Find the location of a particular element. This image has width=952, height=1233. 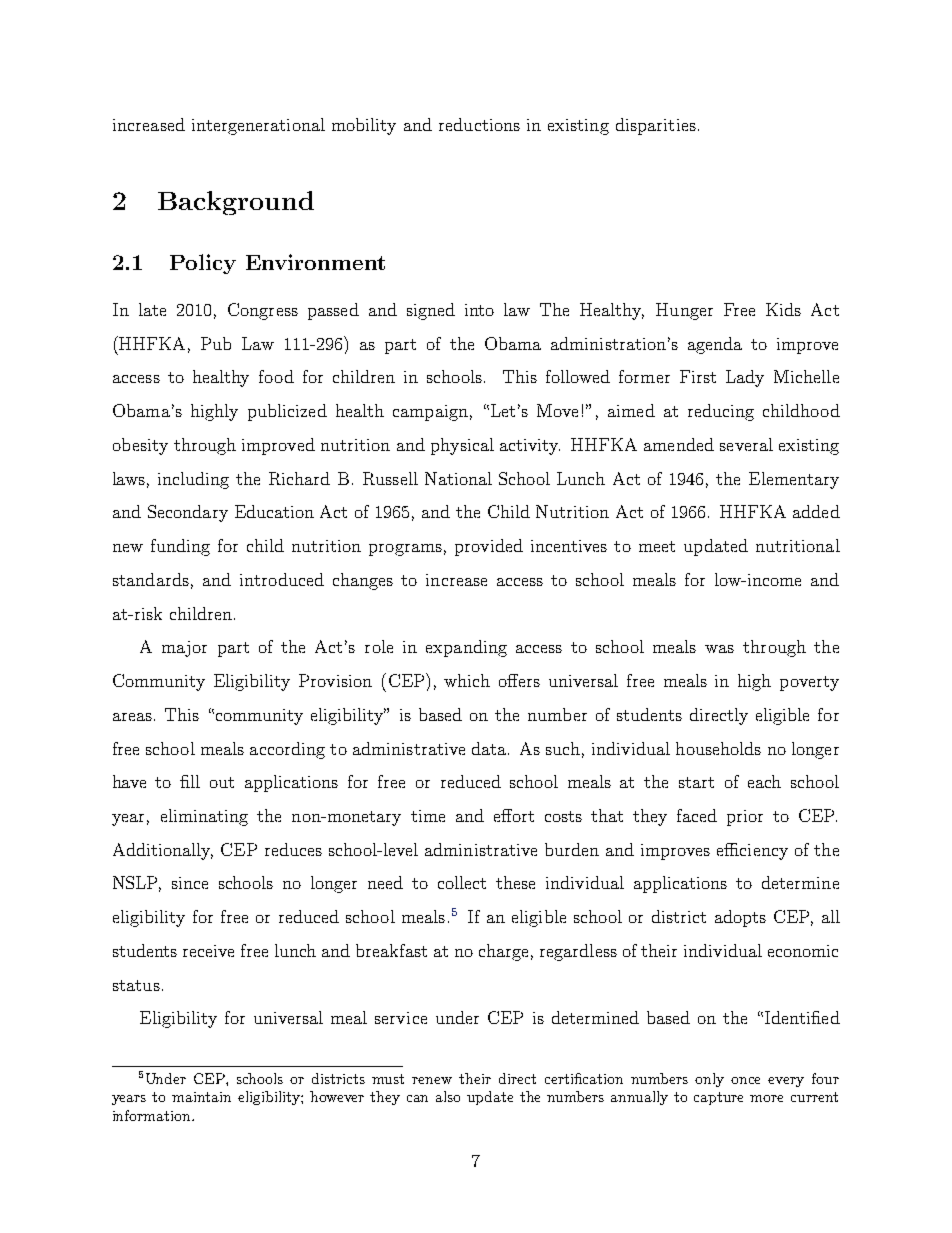

was is located at coordinates (719, 649).
